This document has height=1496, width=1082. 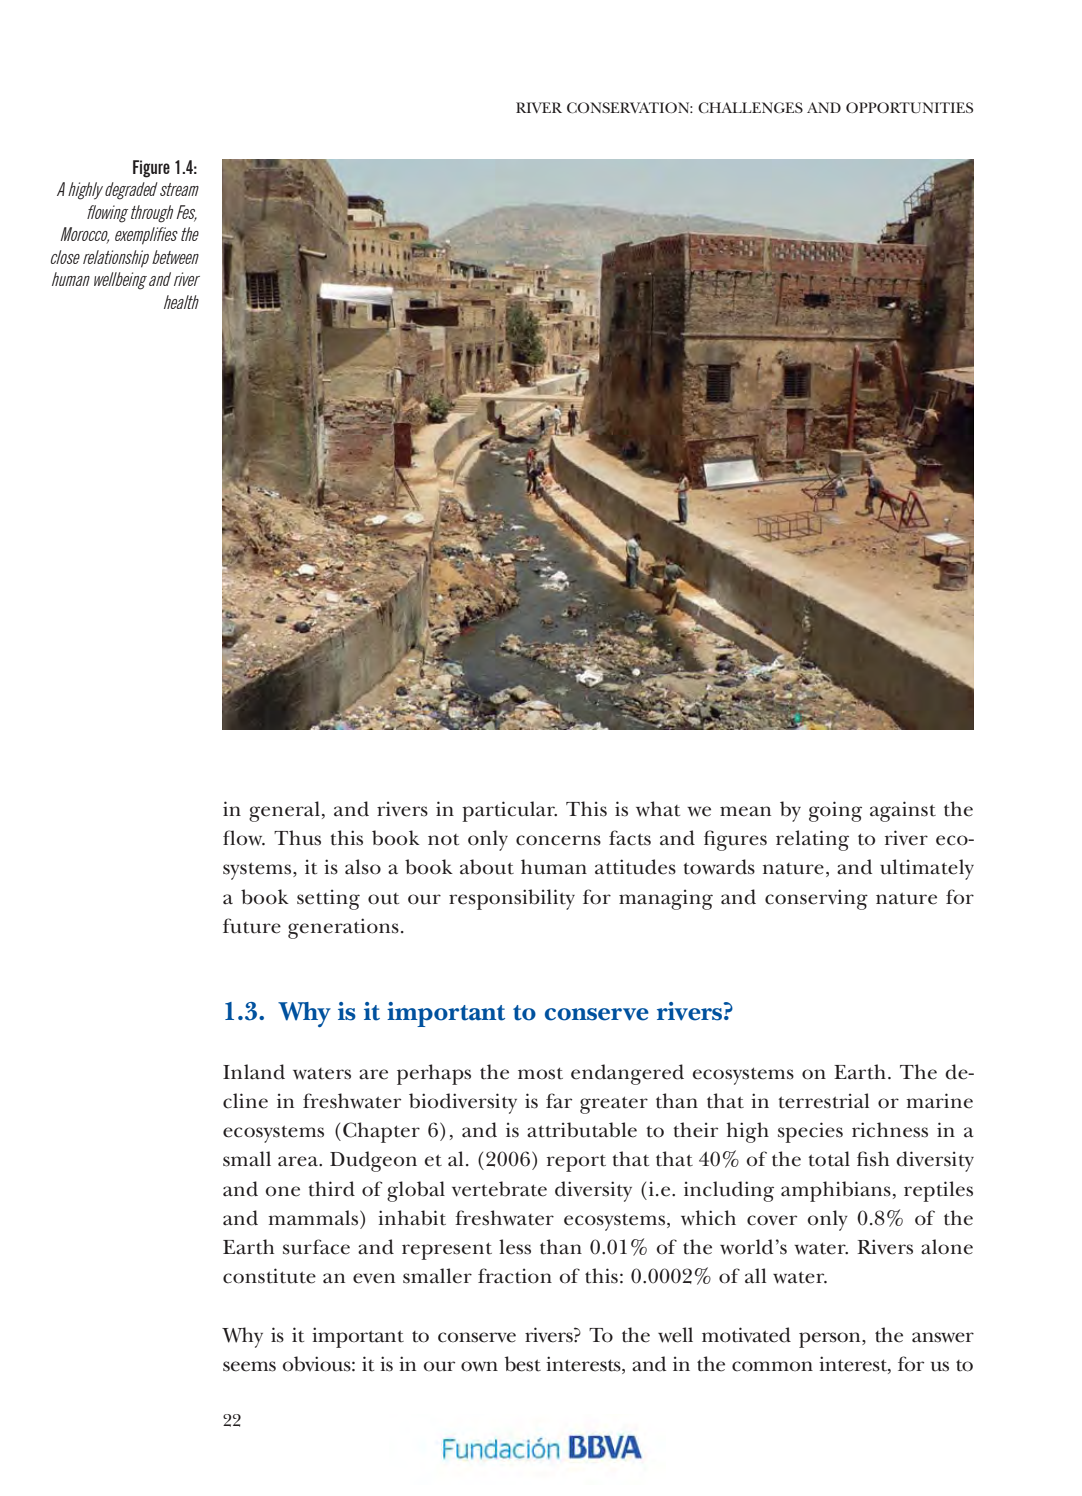 What do you see at coordinates (835, 811) in the document?
I see `going` at bounding box center [835, 811].
